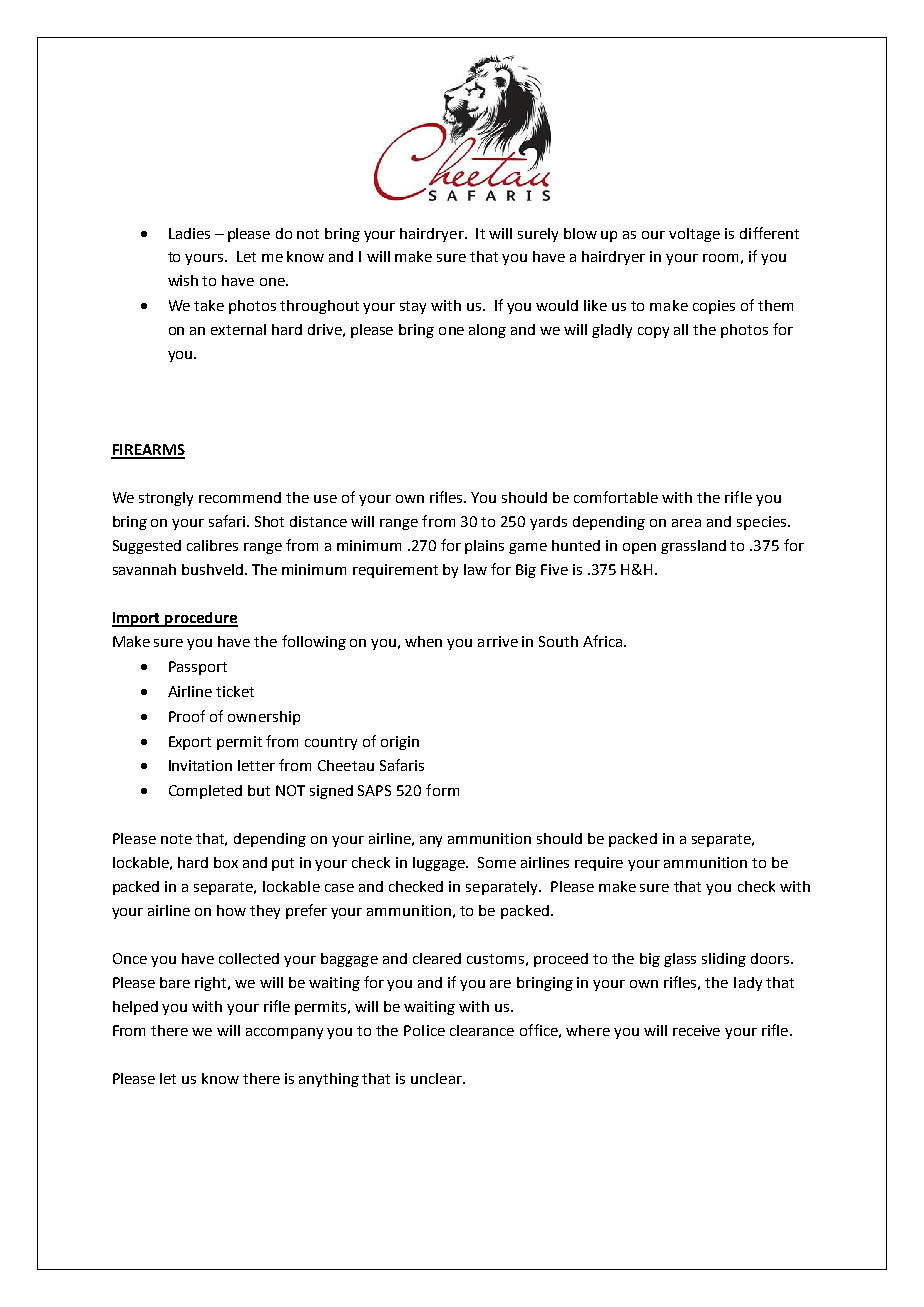  What do you see at coordinates (183, 280) in the image?
I see `wish` at bounding box center [183, 280].
